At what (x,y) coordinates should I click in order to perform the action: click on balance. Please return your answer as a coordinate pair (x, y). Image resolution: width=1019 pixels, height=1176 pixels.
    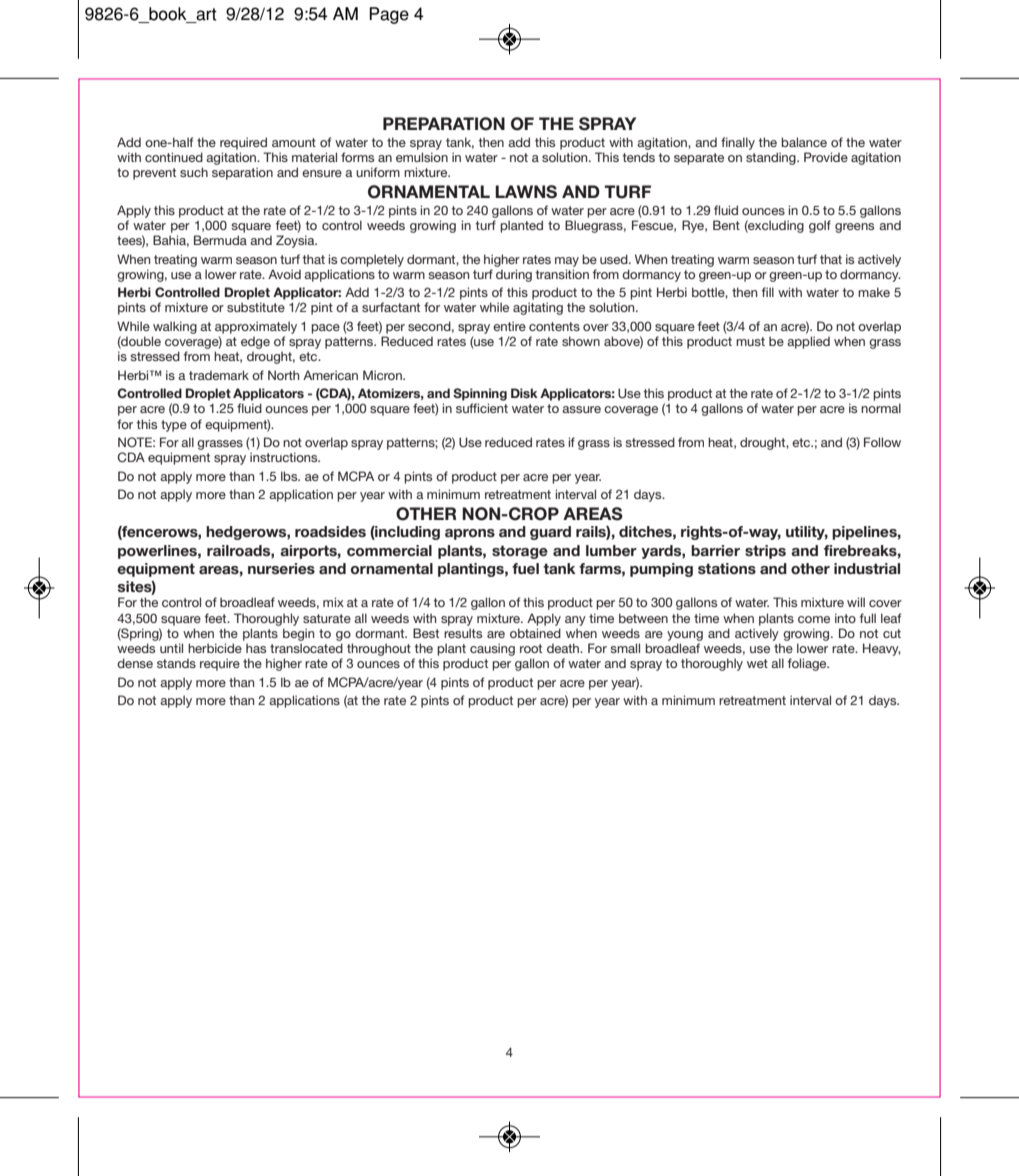
    Looking at the image, I should click on (804, 142).
